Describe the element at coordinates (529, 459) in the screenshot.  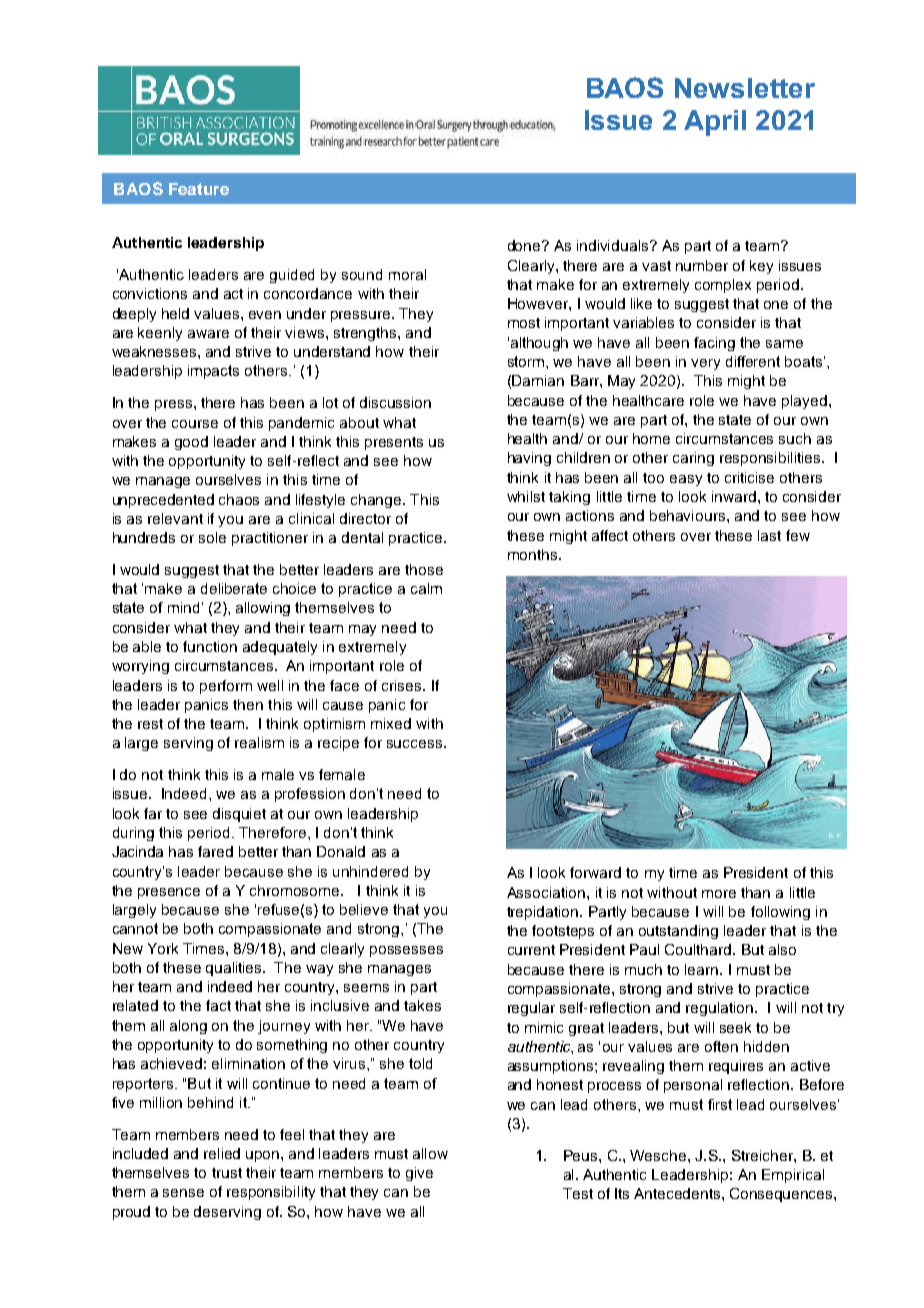
I see `having` at that location.
